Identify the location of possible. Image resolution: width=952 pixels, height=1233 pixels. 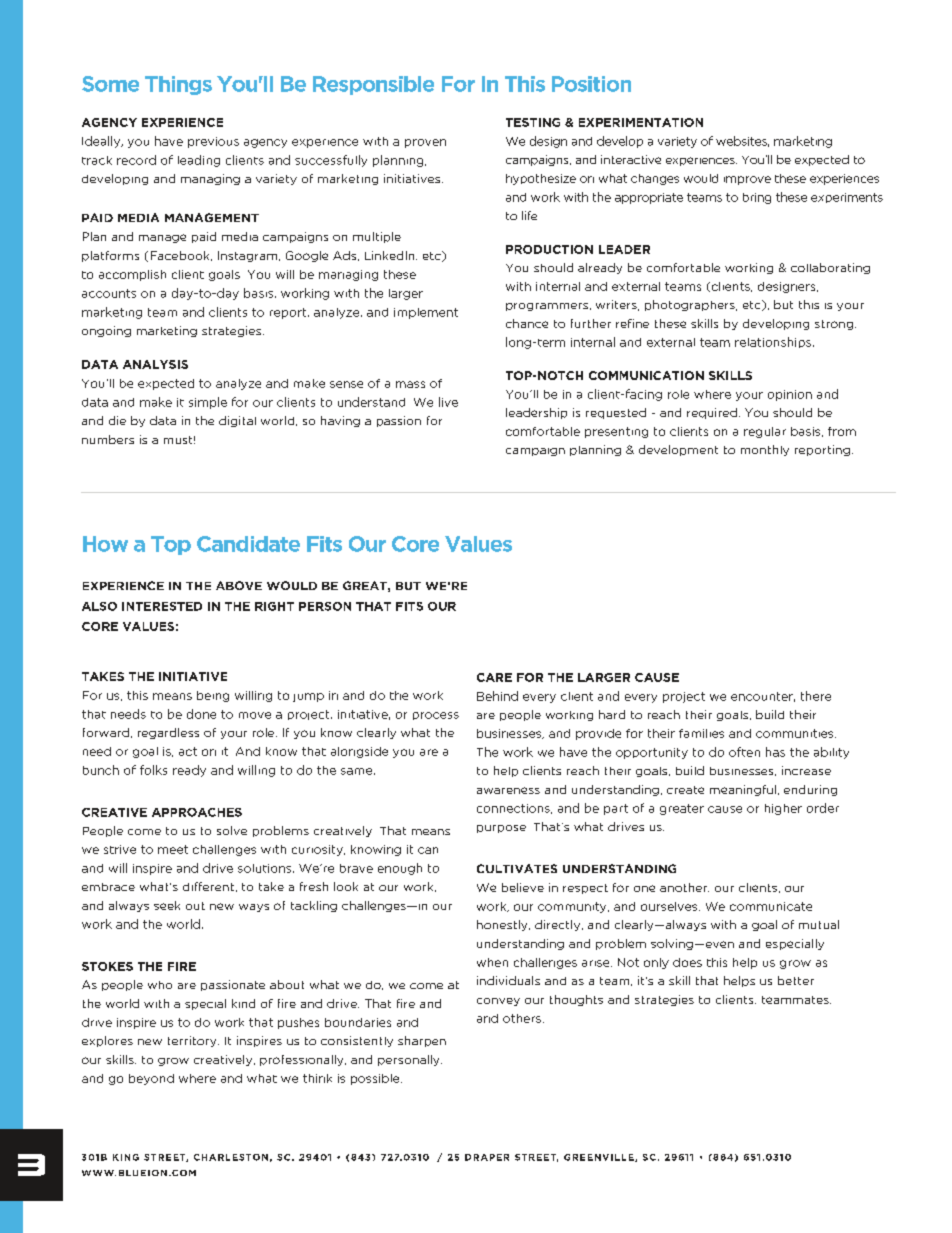
(376, 1079).
